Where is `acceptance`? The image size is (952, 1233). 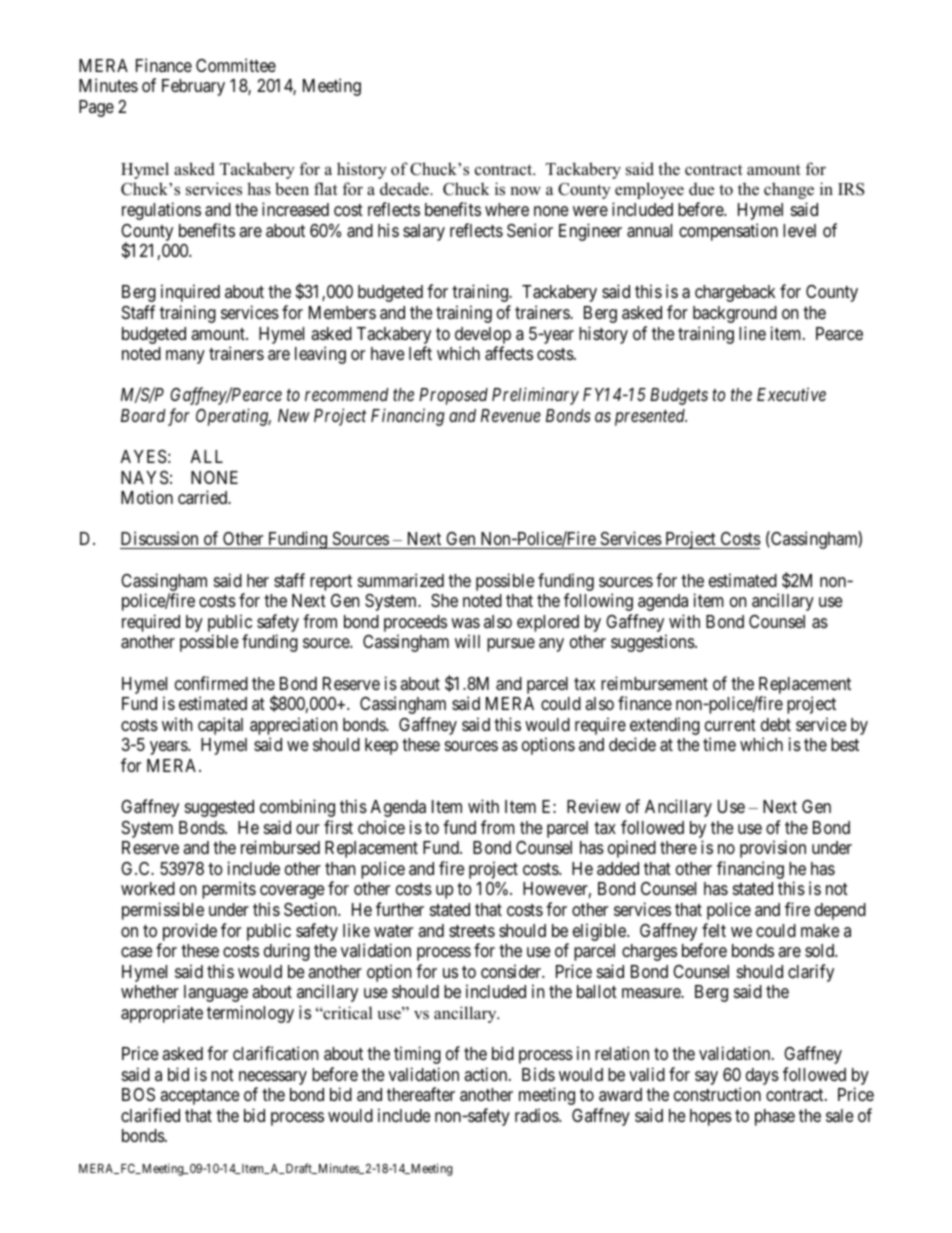
acceptance is located at coordinates (199, 1097).
